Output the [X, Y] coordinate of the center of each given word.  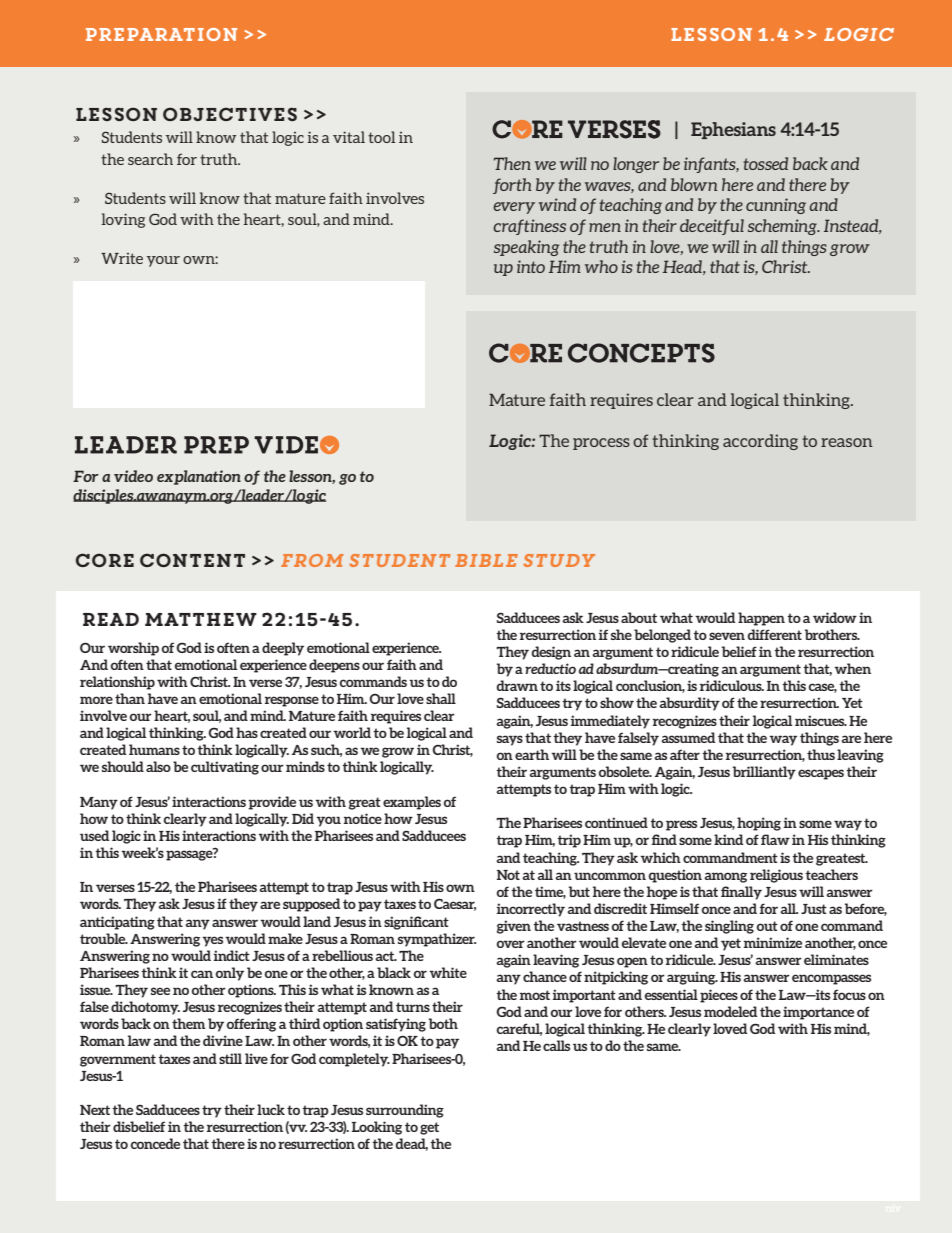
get [429, 1128]
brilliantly [764, 773]
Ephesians [733, 130]
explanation [199, 477]
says [510, 740]
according [760, 442]
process [601, 444]
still [230, 1058]
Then [512, 163]
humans [154, 749]
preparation [161, 34]
